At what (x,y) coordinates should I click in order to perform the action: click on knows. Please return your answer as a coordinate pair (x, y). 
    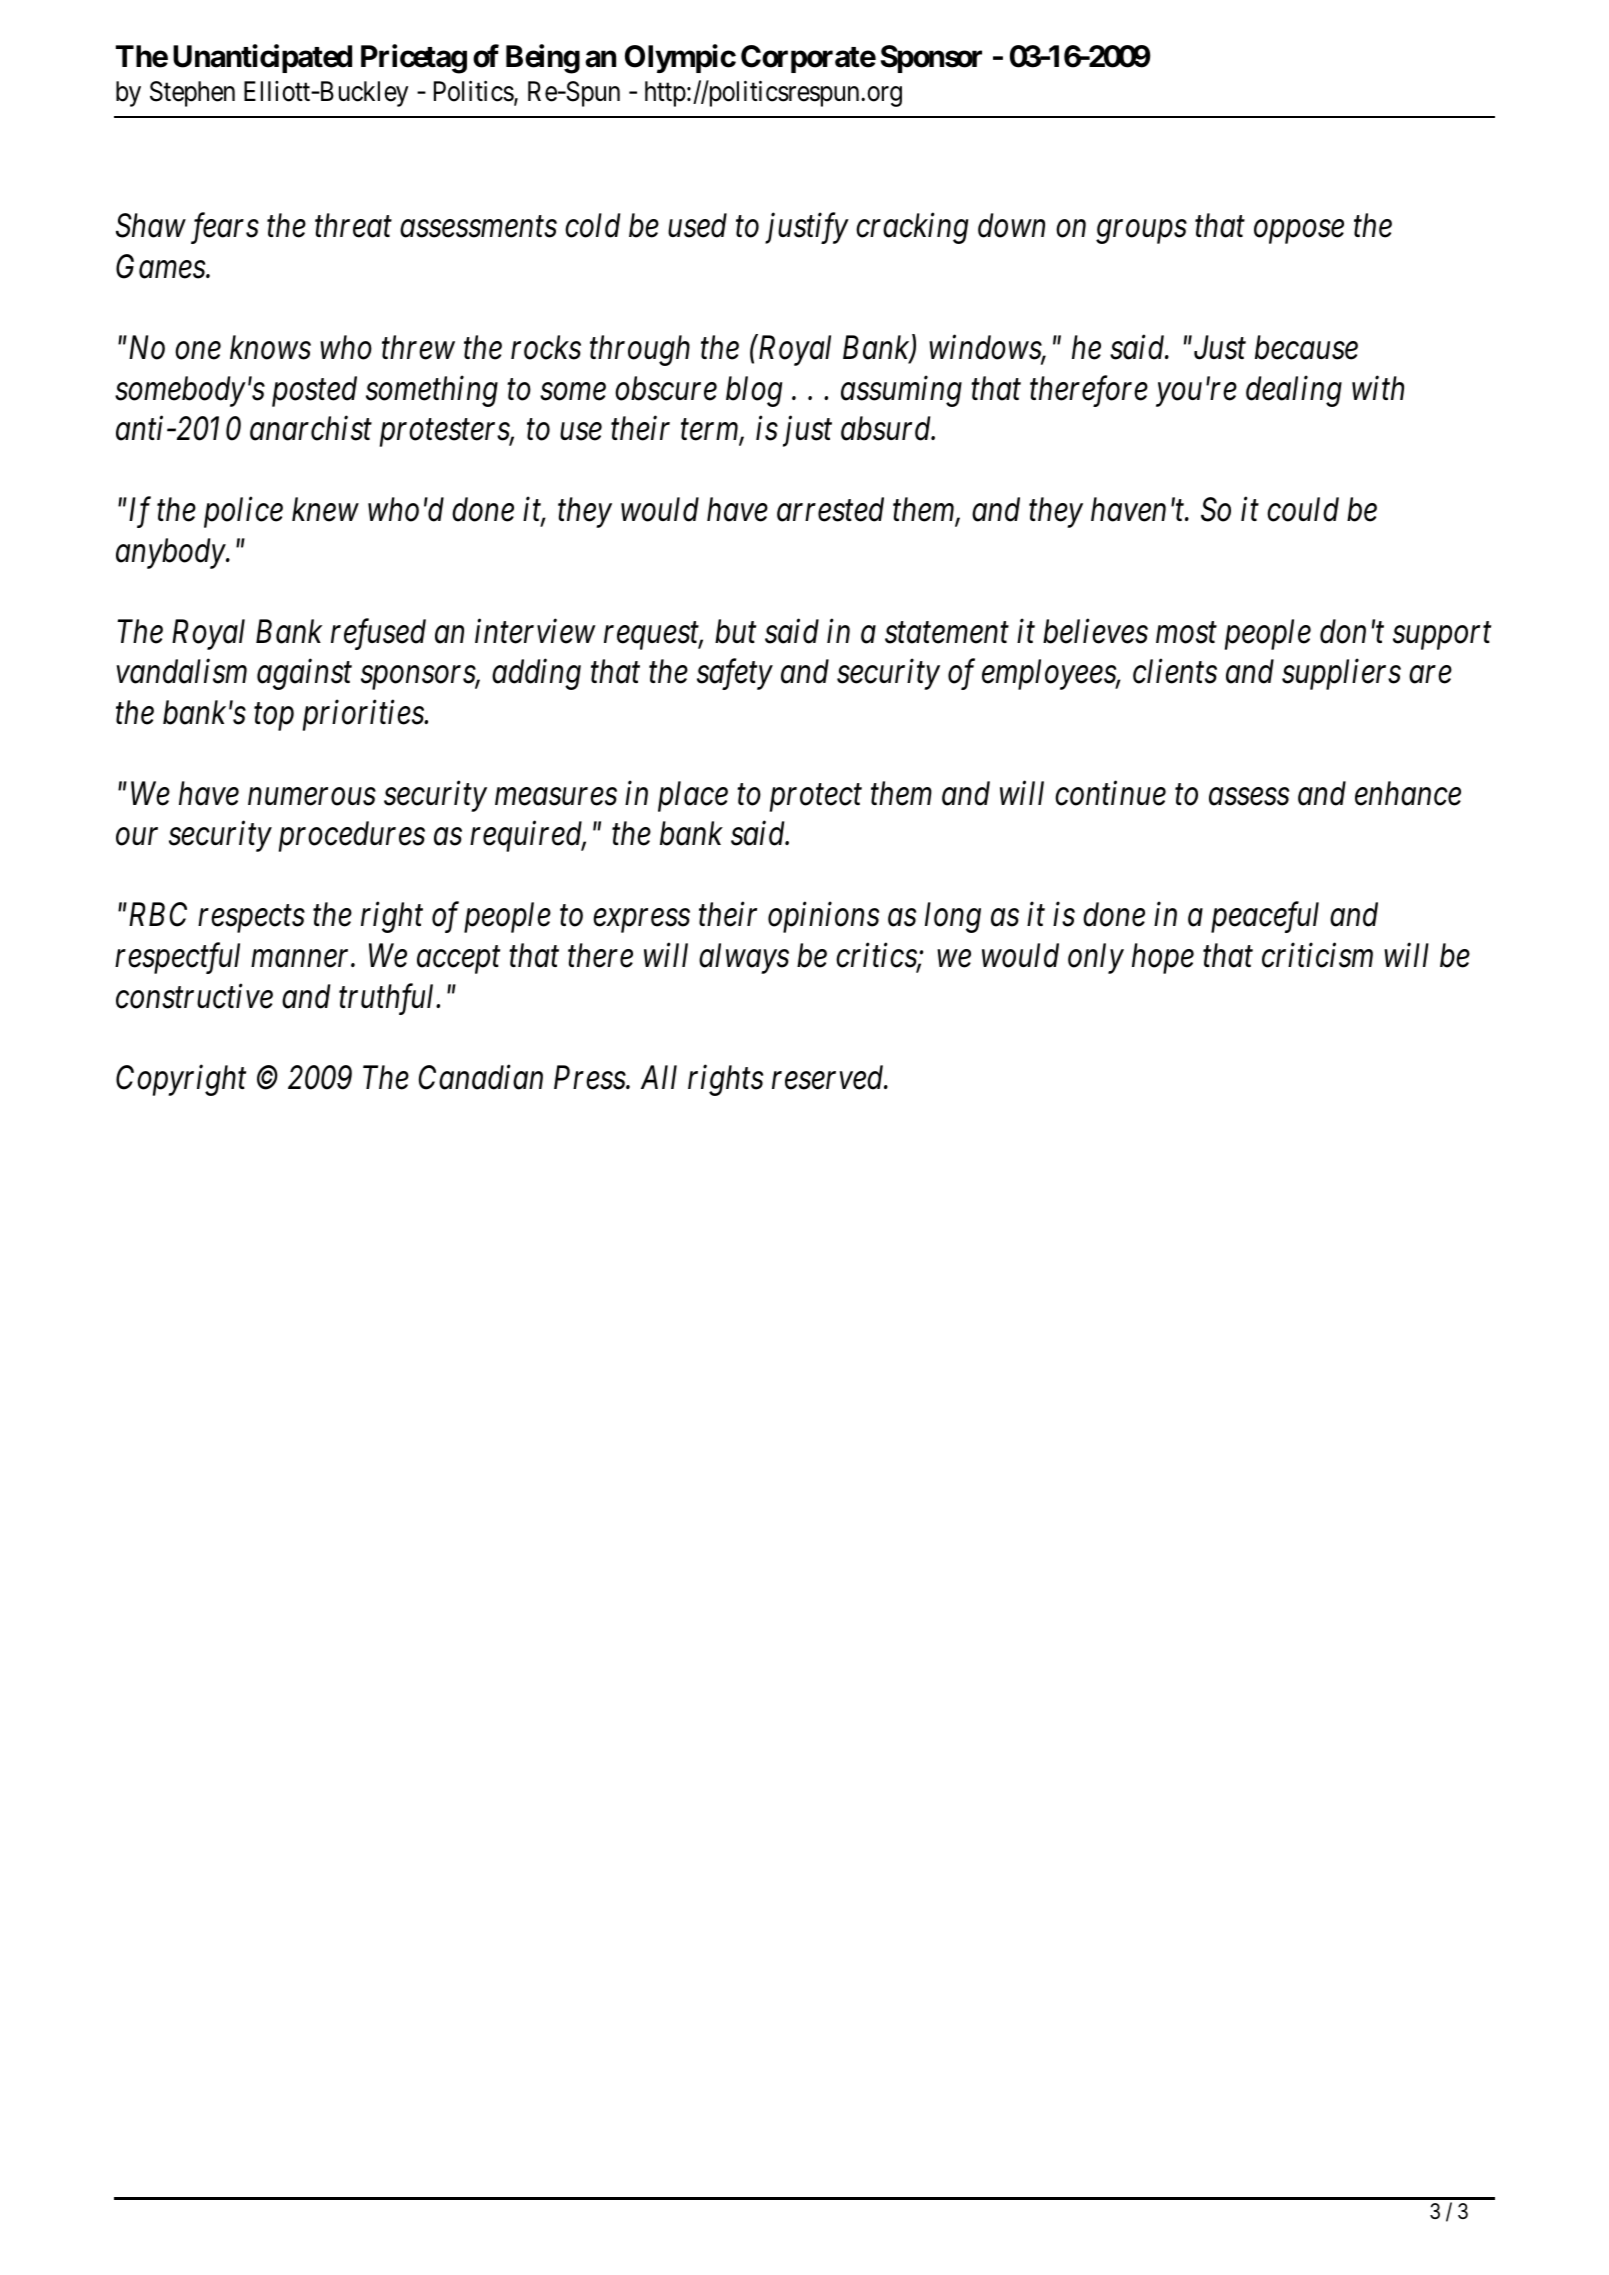
    Looking at the image, I should click on (270, 347).
